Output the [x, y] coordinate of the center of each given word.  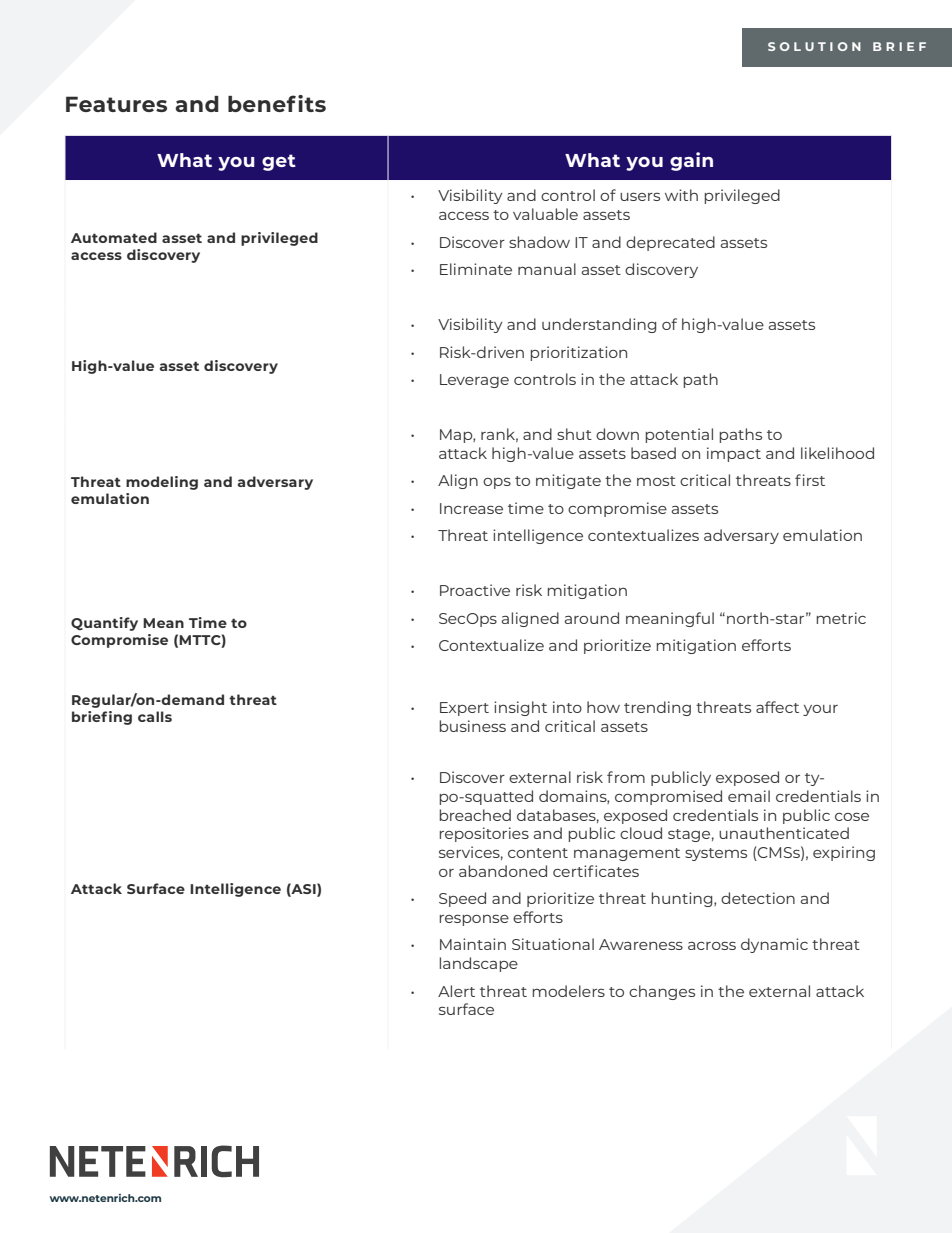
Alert [456, 991]
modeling [162, 483]
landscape [479, 964]
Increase [471, 508]
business [473, 726]
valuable [545, 214]
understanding [599, 325]
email [749, 796]
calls [155, 716]
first [810, 480]
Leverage [474, 381]
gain [691, 161]
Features [116, 104]
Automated [114, 237]
